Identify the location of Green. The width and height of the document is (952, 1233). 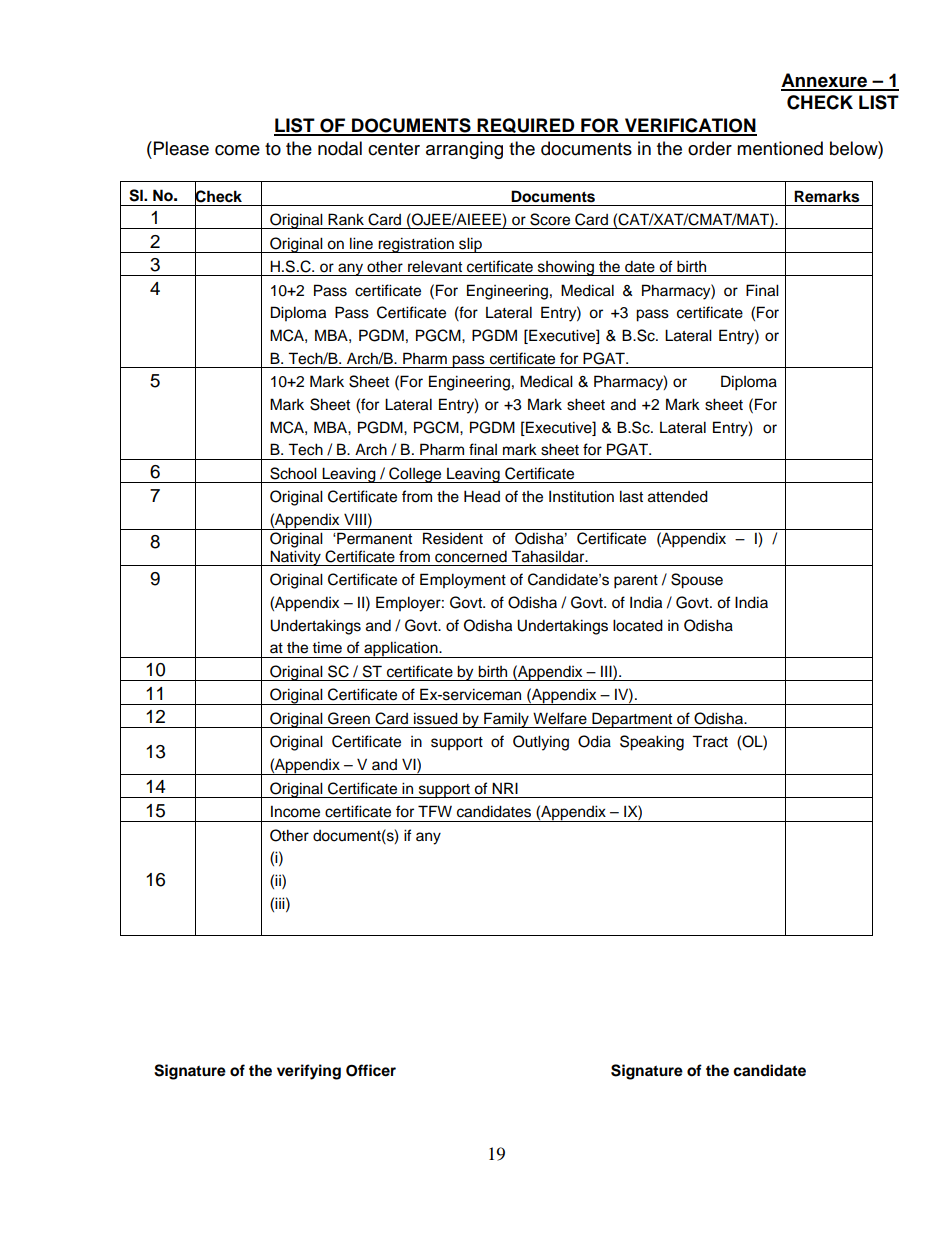
(349, 718).
